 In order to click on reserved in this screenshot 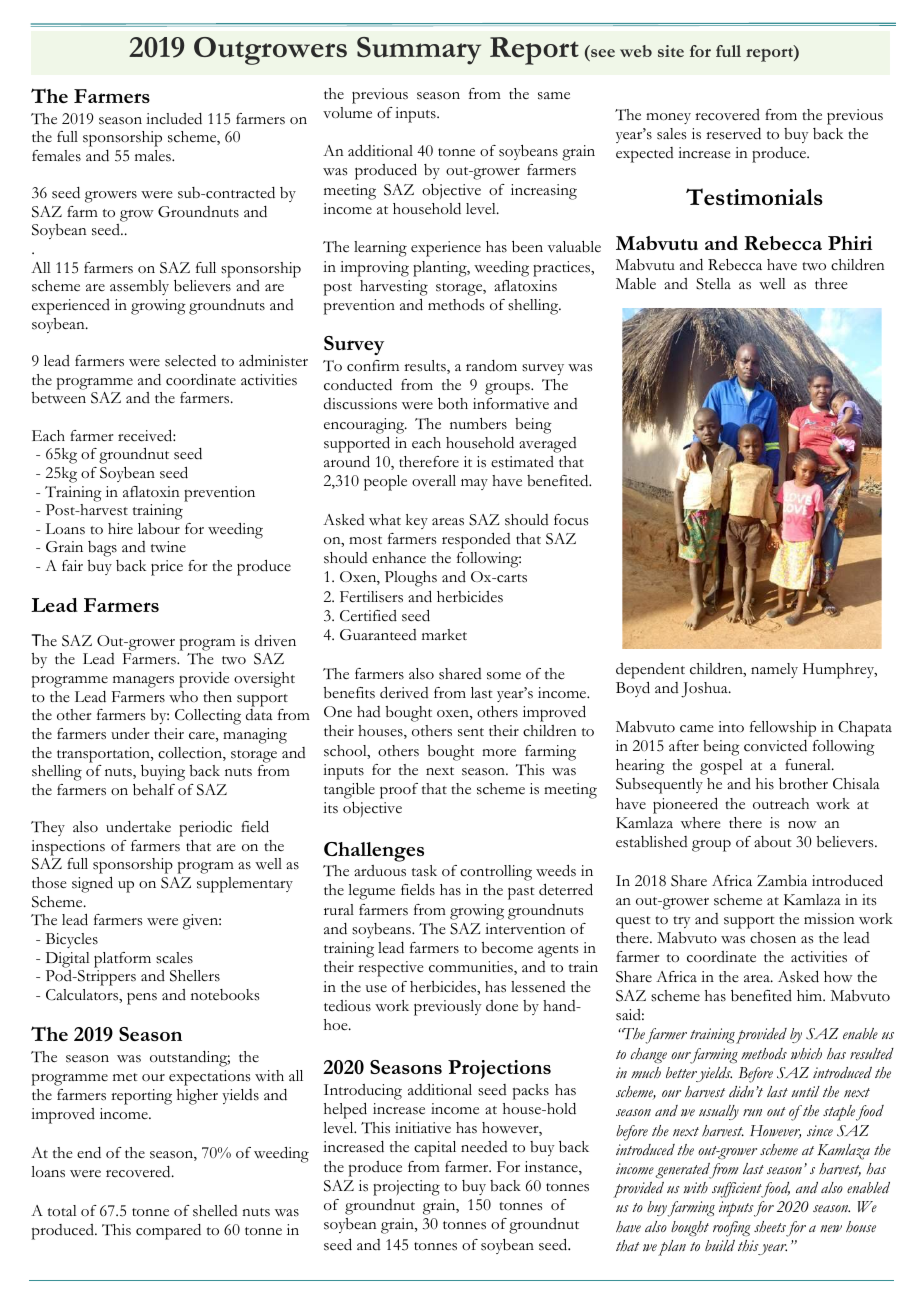, I will do `click(733, 134)`.
